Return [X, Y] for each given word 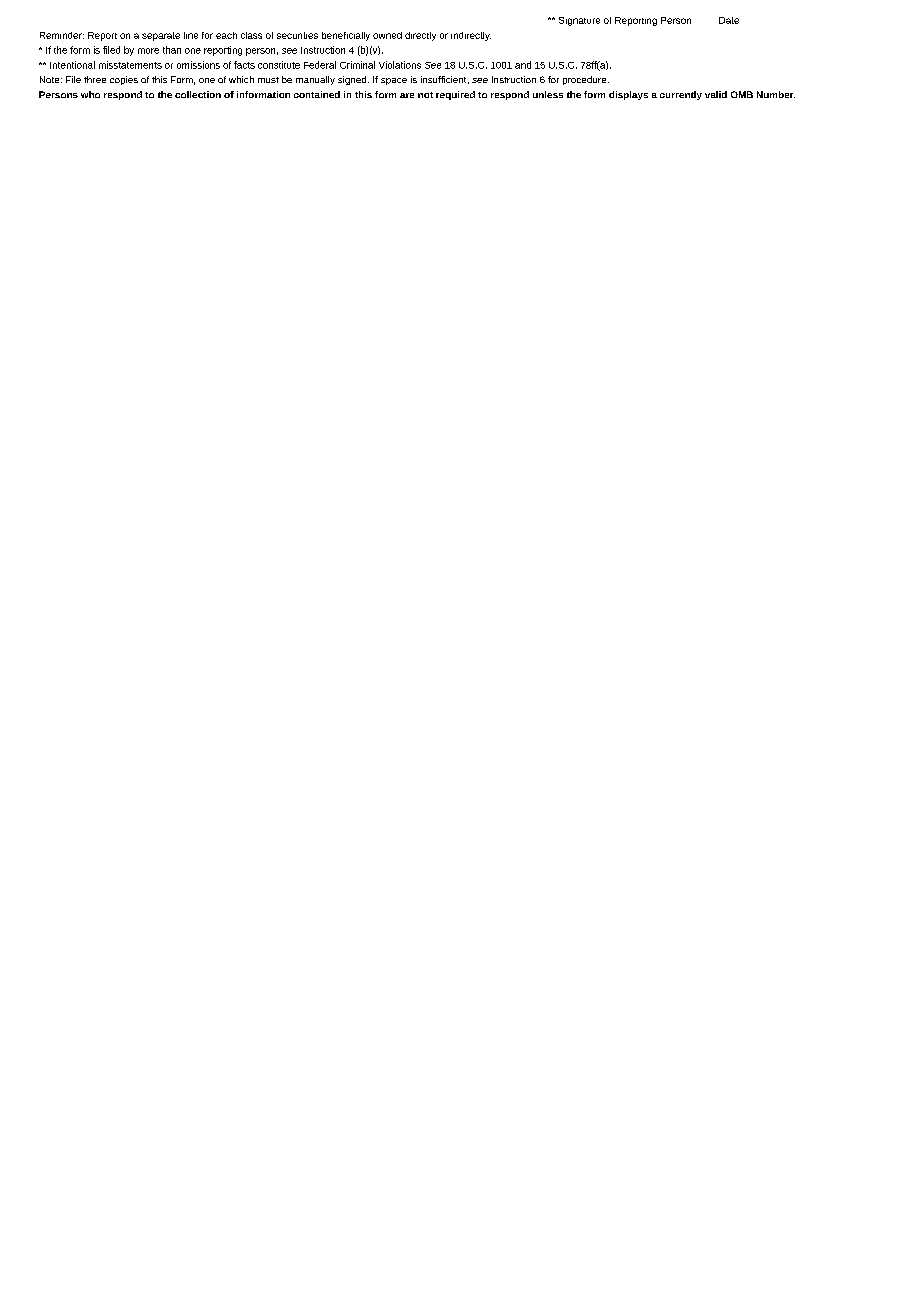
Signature [579, 21]
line [191, 35]
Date [729, 20]
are [407, 95]
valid [716, 94]
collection [198, 94]
